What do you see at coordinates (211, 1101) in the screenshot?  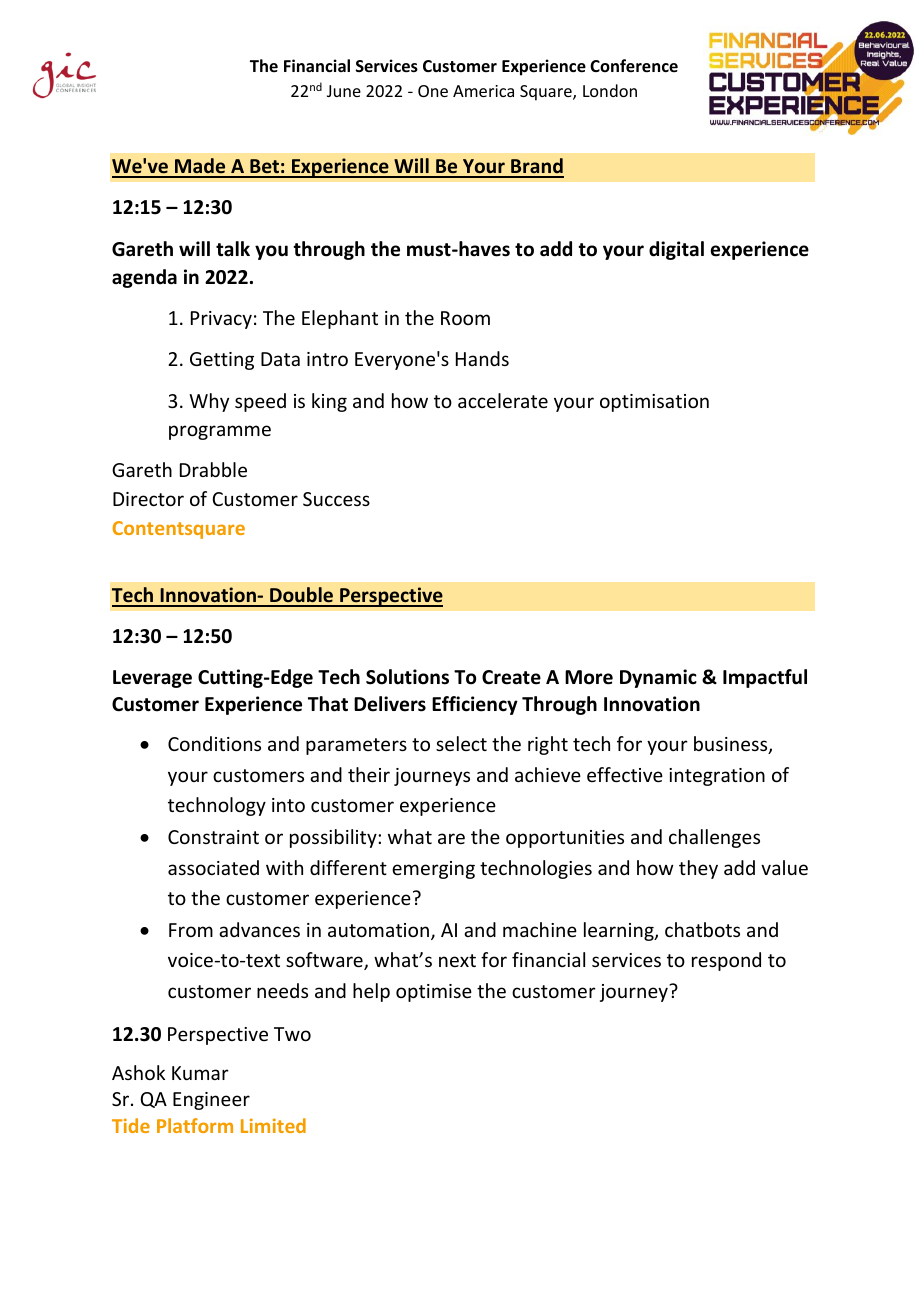 I see `Engineer` at bounding box center [211, 1101].
